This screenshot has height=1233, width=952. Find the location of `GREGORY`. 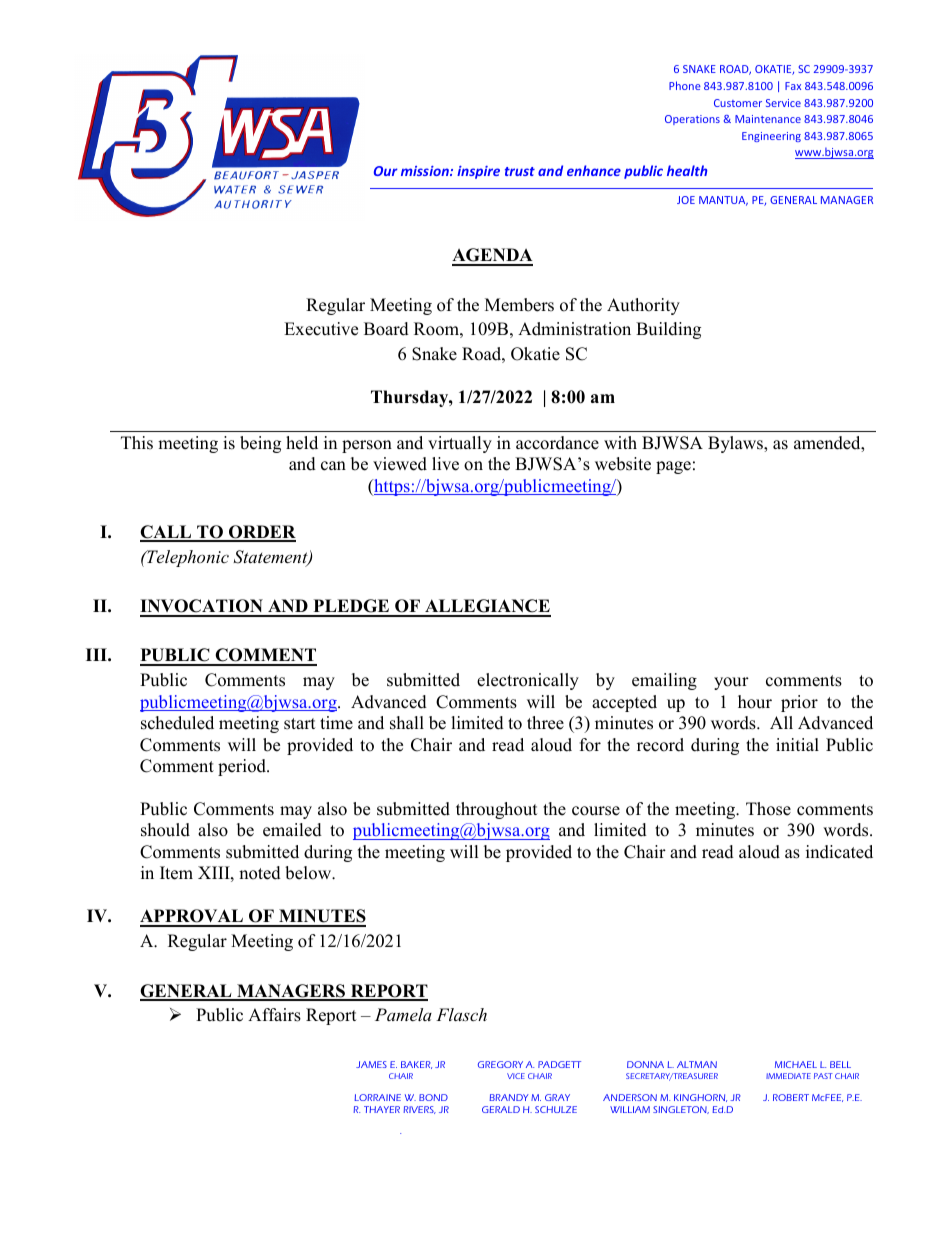

GREGORY is located at coordinates (500, 1064).
